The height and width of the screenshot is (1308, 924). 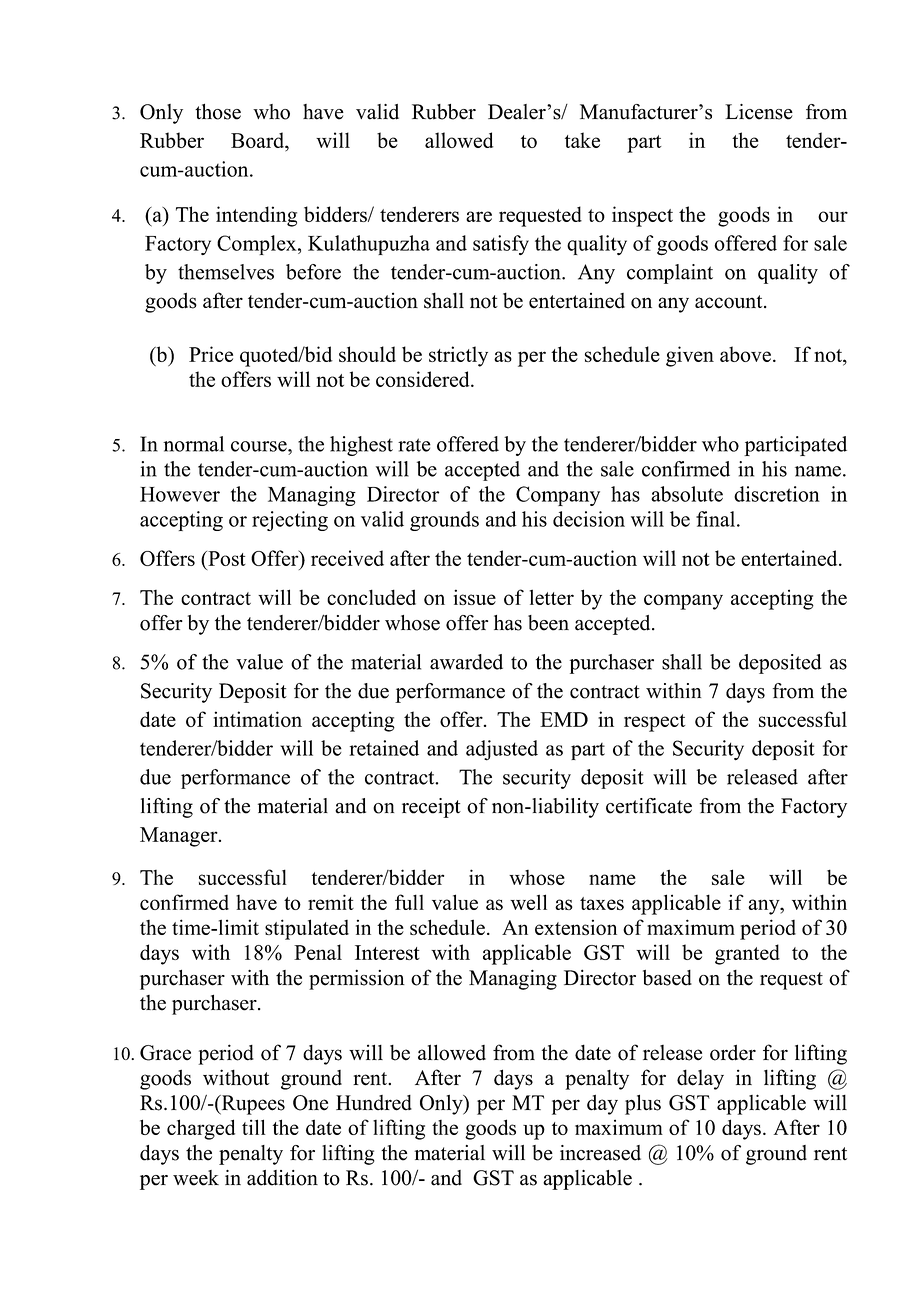 What do you see at coordinates (258, 140) in the screenshot?
I see `Board` at bounding box center [258, 140].
